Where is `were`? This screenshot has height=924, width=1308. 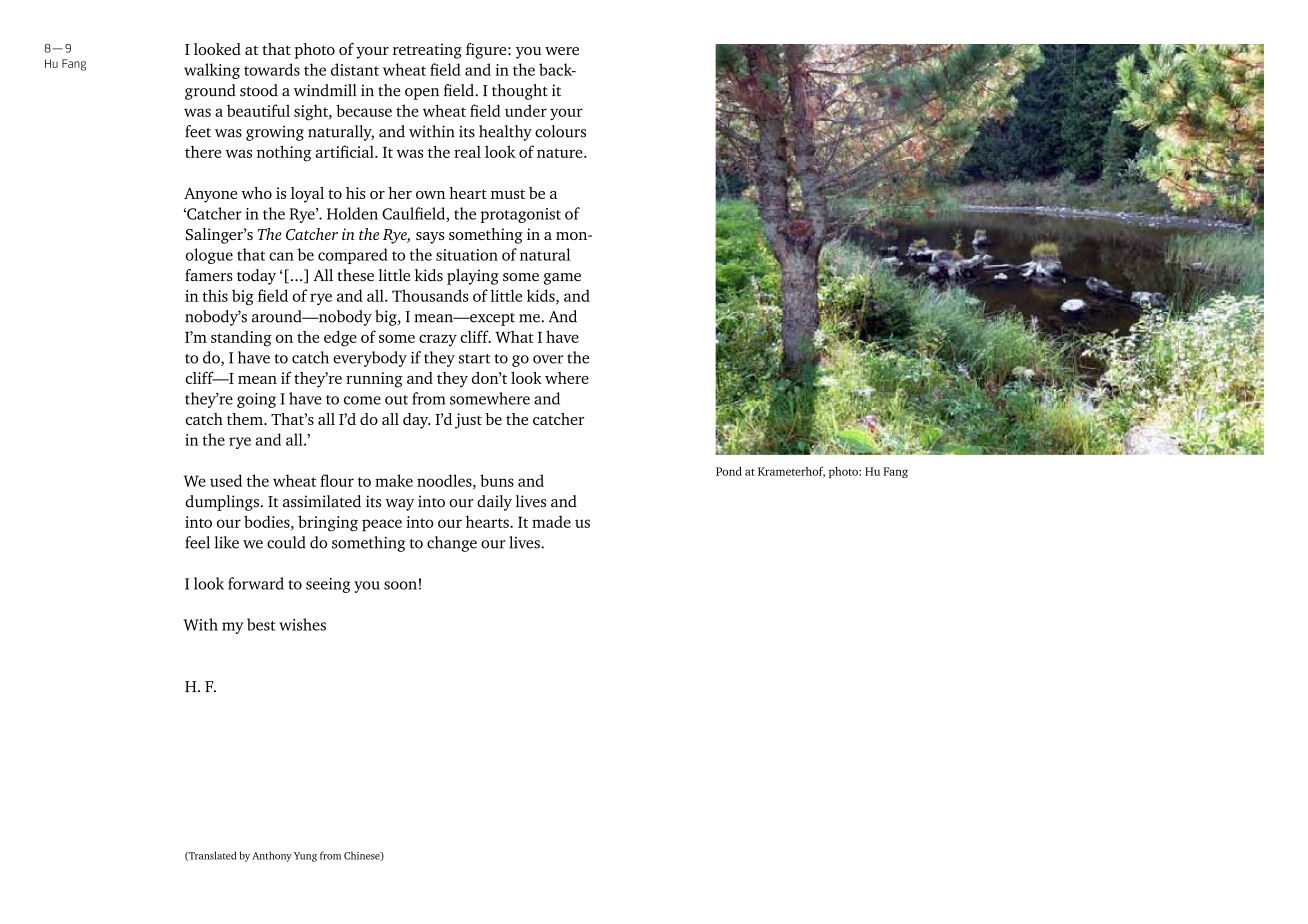
were is located at coordinates (562, 51).
